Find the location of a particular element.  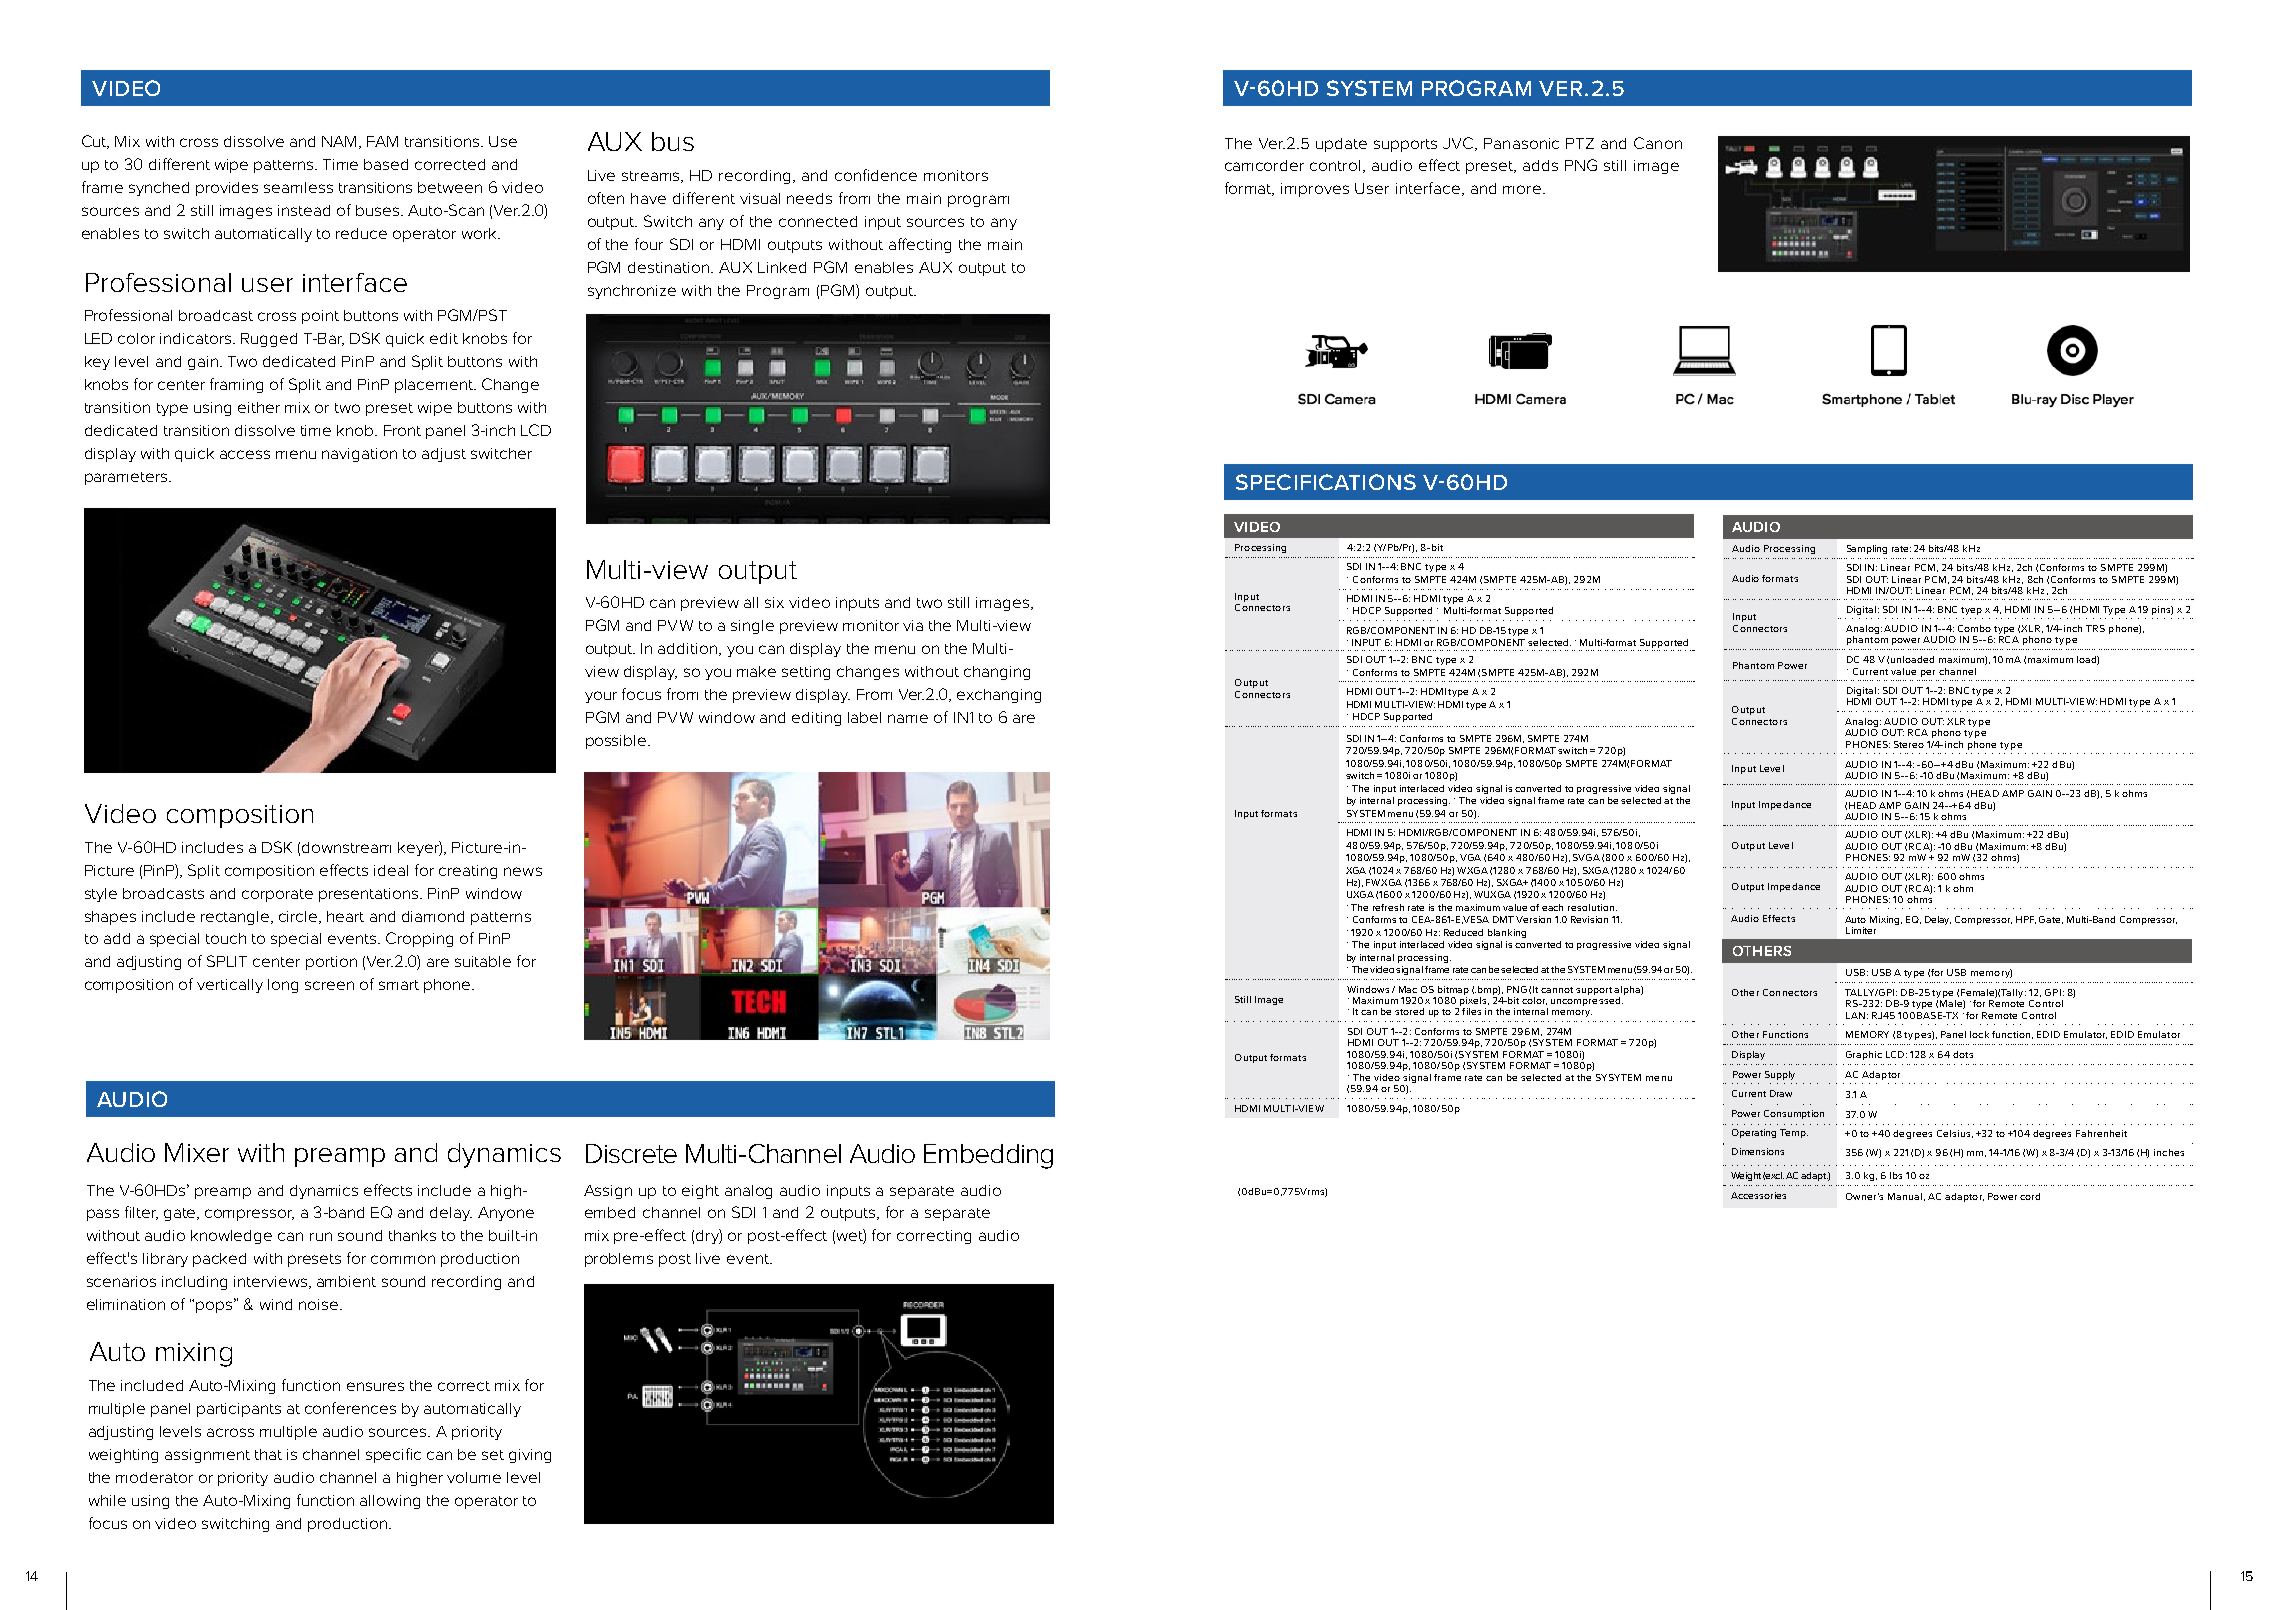

lock is located at coordinates (1979, 1034).
